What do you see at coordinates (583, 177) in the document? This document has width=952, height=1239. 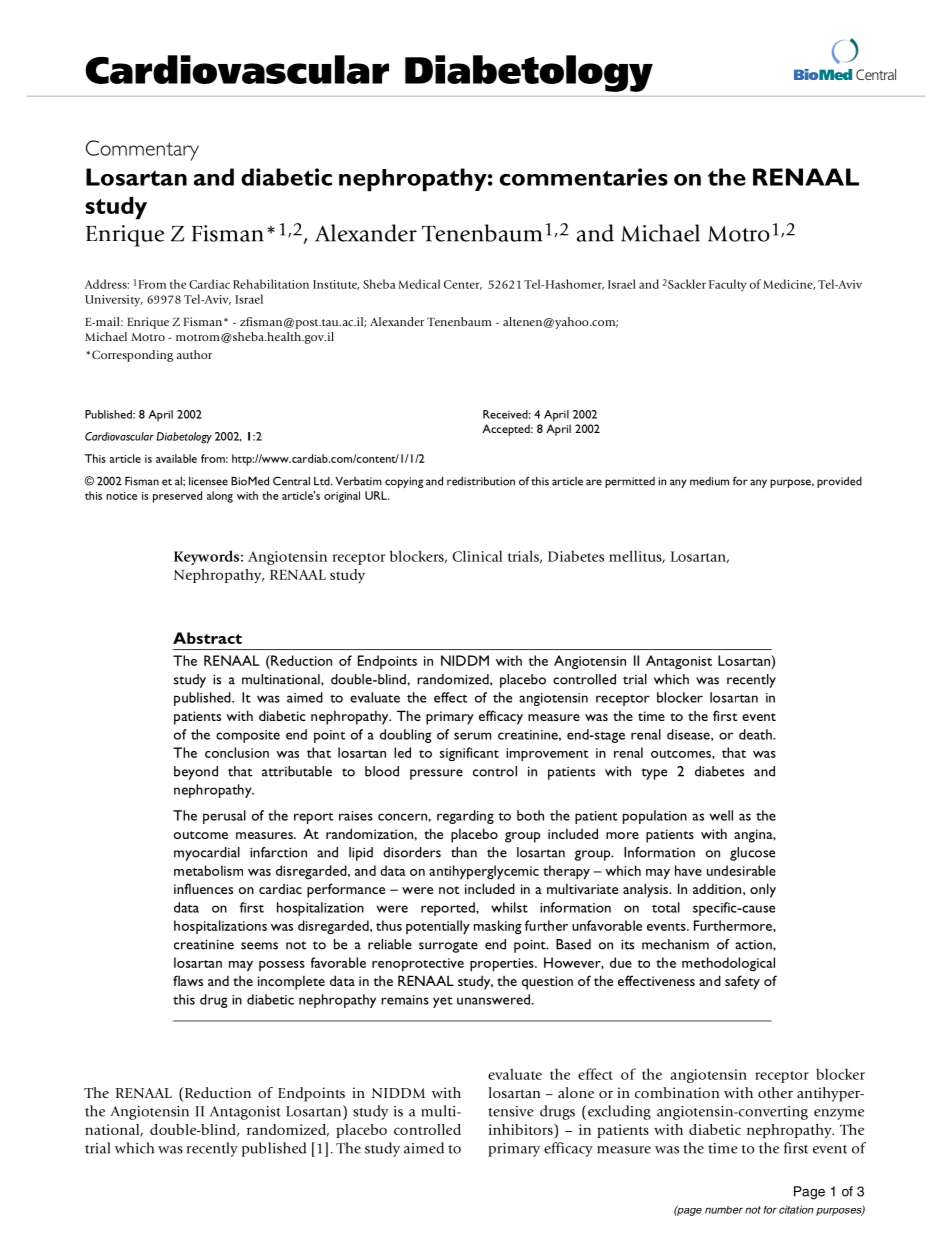 I see `commentaries` at bounding box center [583, 177].
